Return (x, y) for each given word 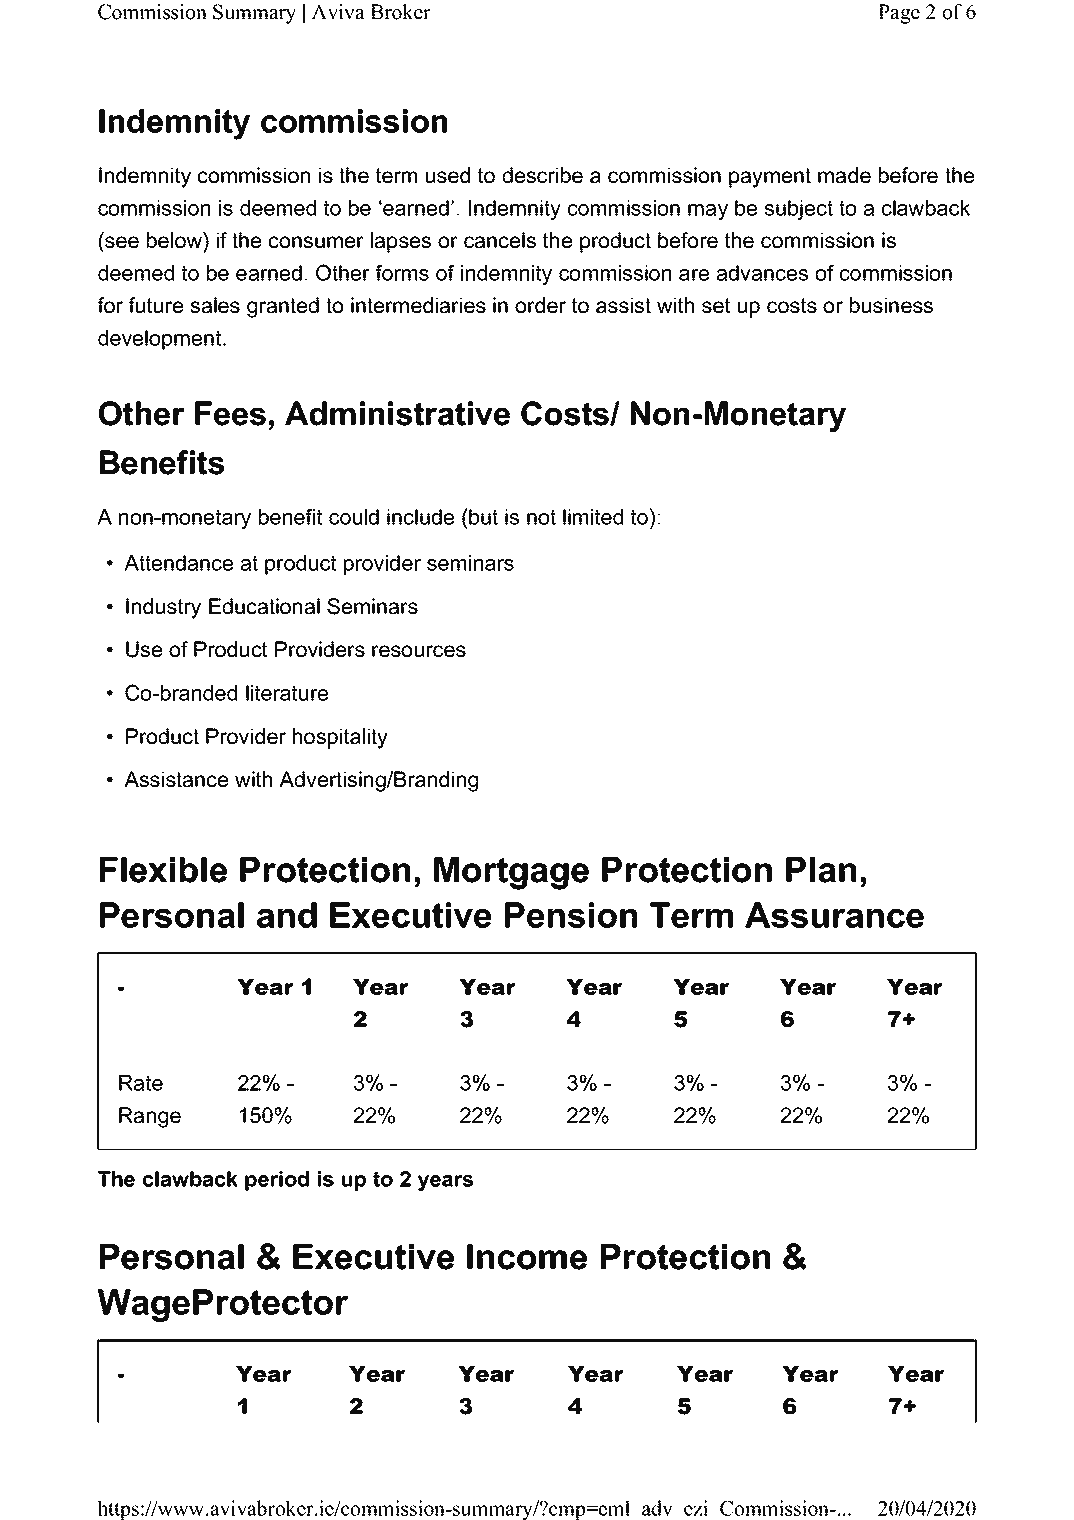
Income (527, 1257)
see (122, 242)
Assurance (834, 915)
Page (899, 14)
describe (542, 175)
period (277, 1181)
